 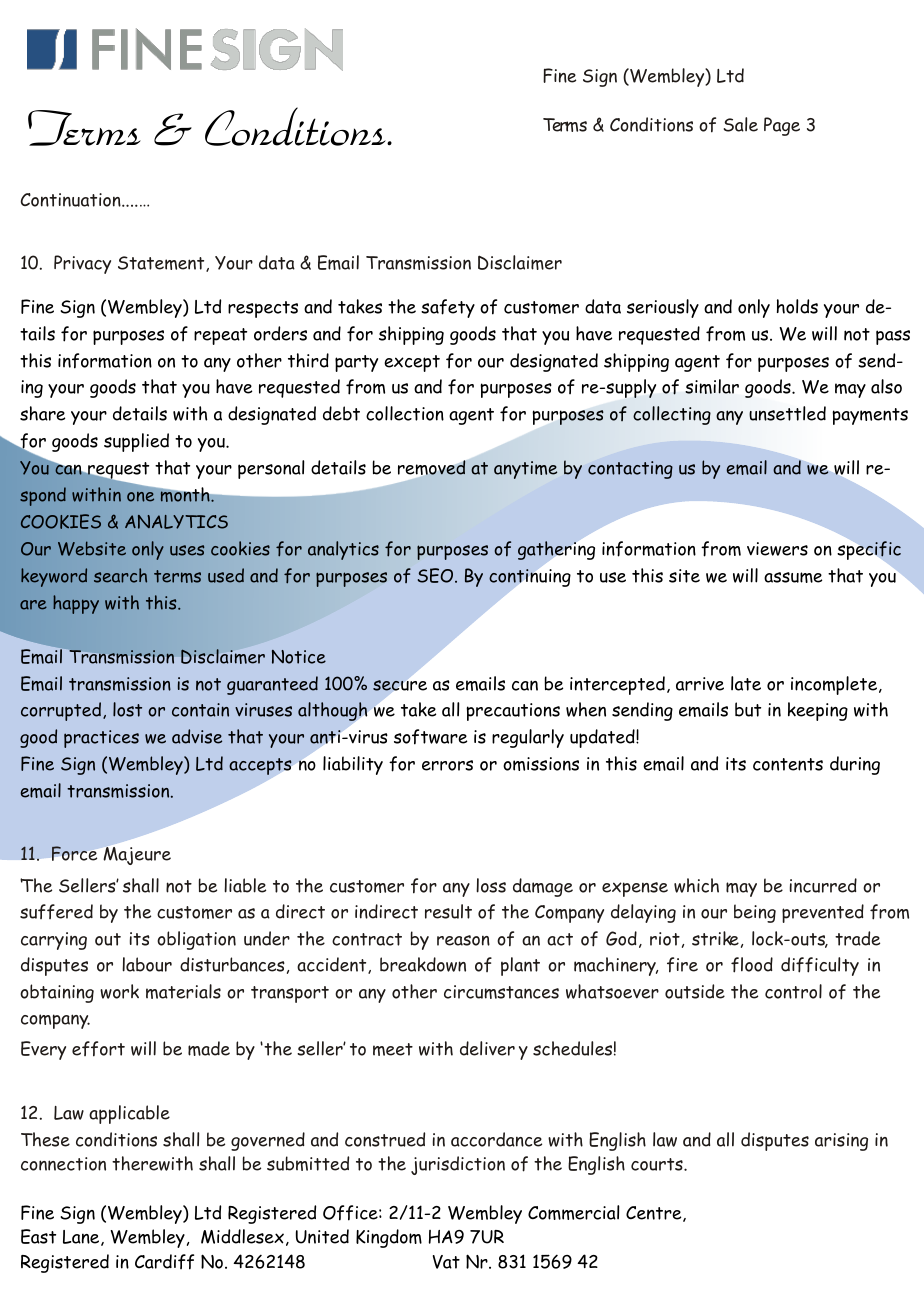 What do you see at coordinates (164, 1262) in the document?
I see `Cardiff` at bounding box center [164, 1262].
